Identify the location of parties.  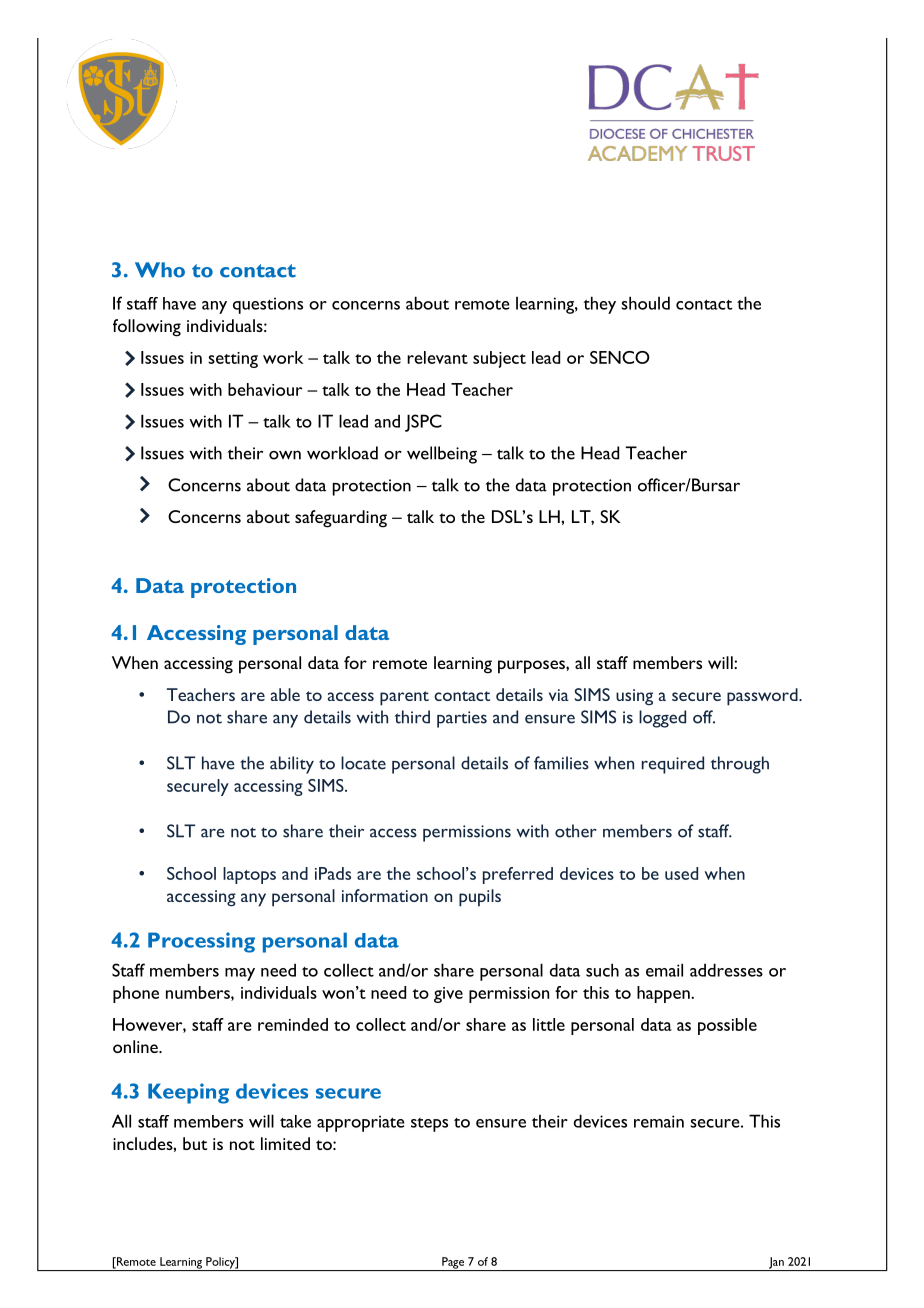
(462, 719).
